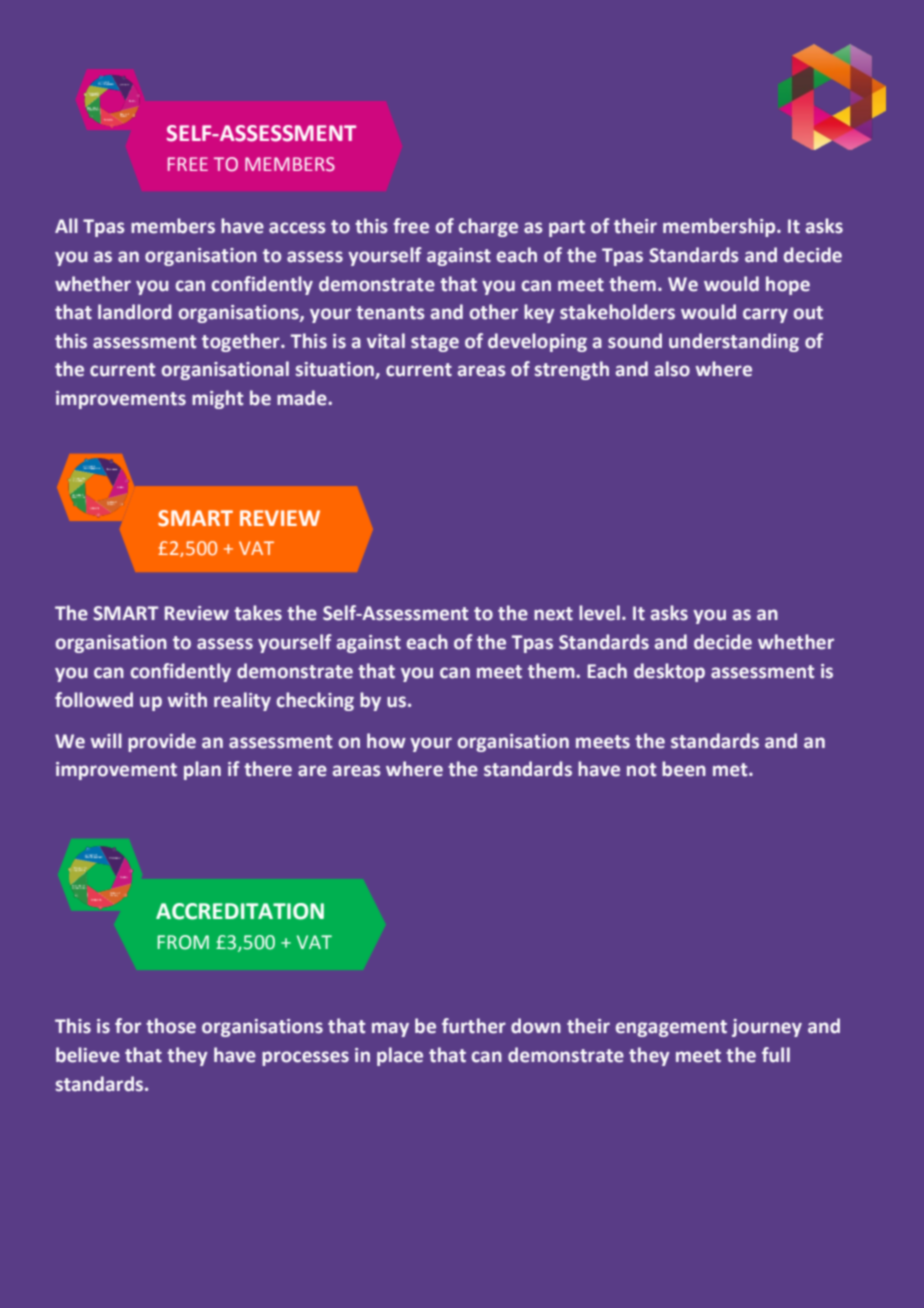  I want to click on charge, so click(488, 227).
